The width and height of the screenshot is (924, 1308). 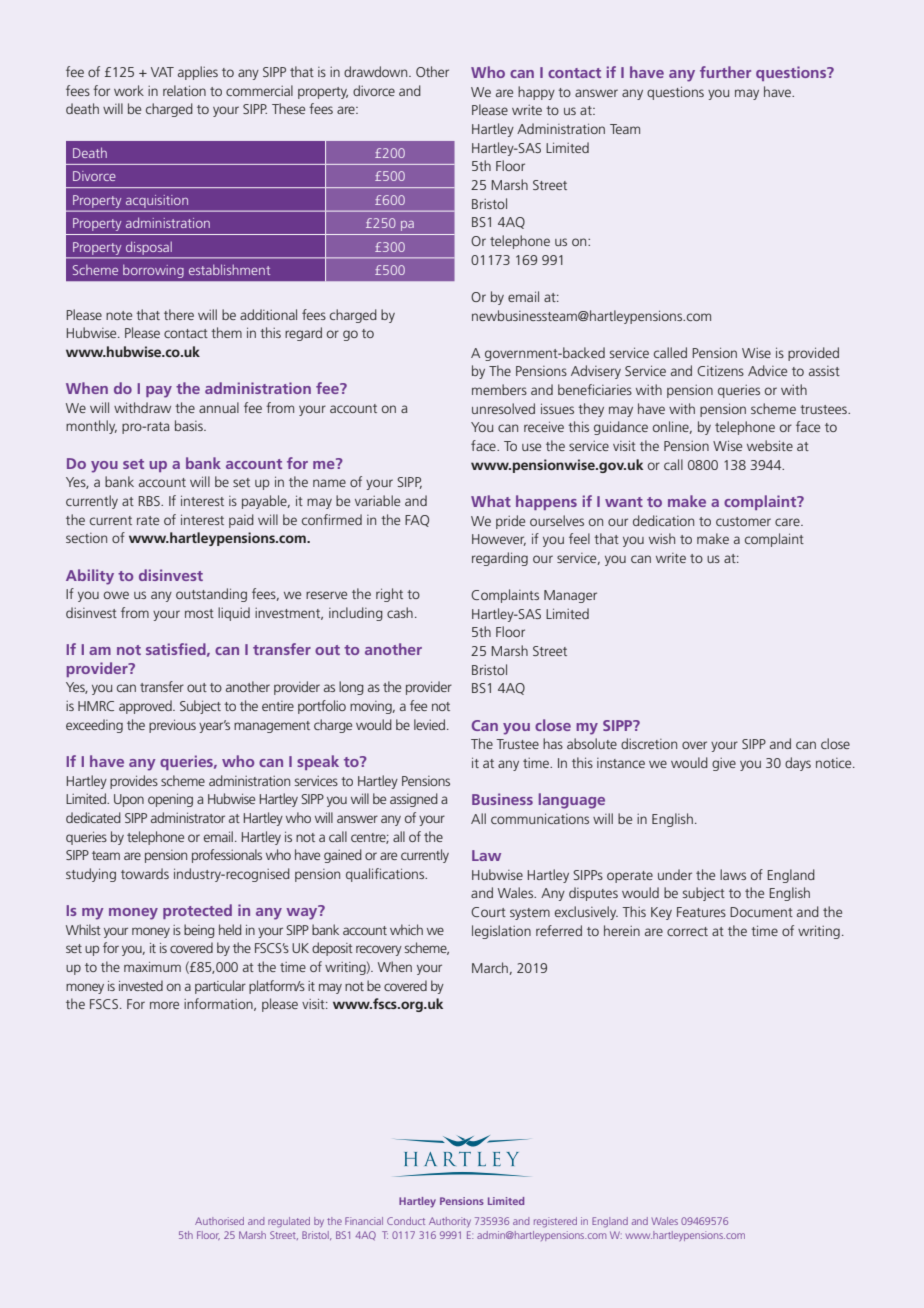 What do you see at coordinates (725, 72) in the screenshot?
I see `further` at bounding box center [725, 72].
